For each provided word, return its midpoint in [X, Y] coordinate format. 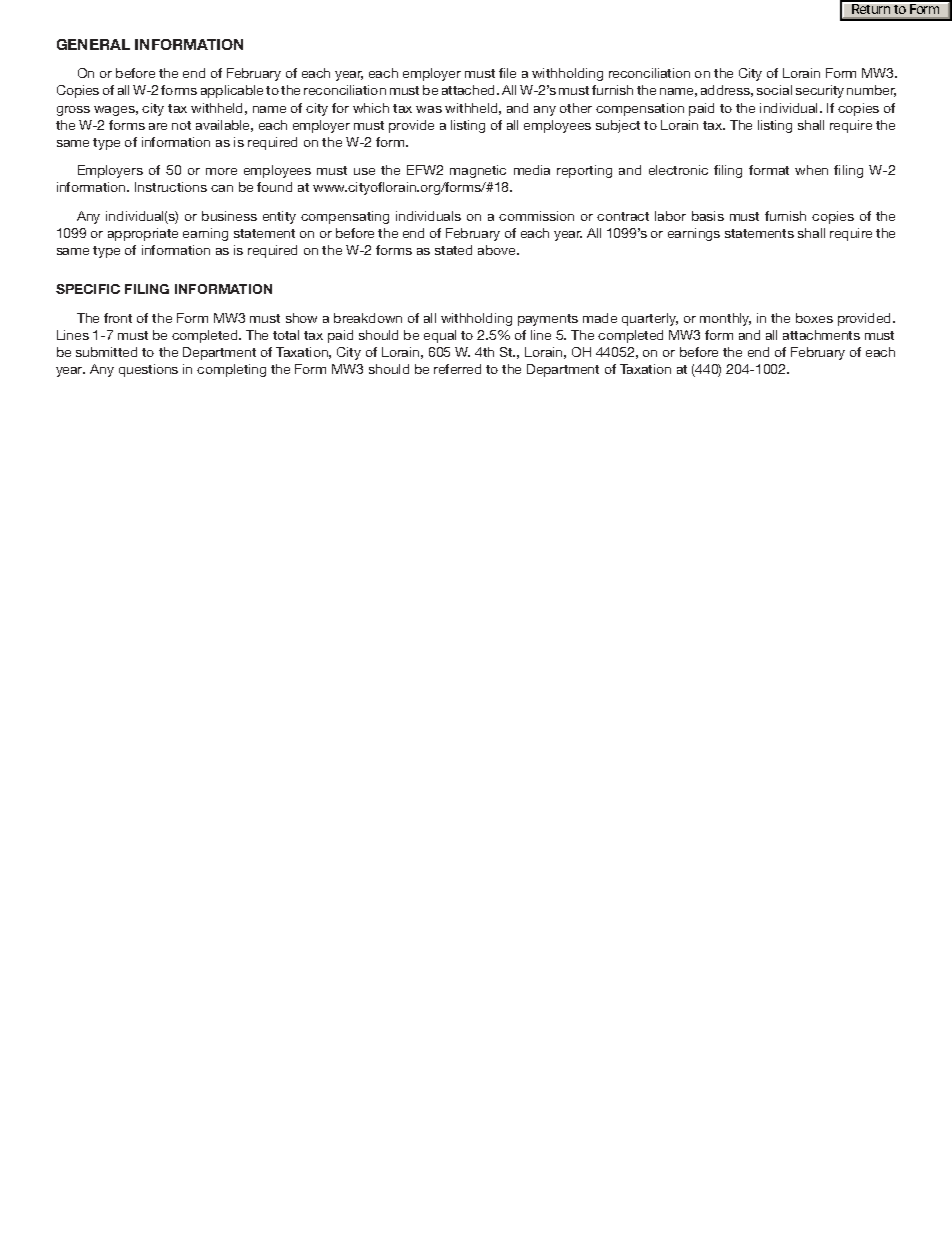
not [181, 125]
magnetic [478, 171]
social [774, 90]
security [820, 91]
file [507, 73]
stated [453, 250]
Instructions [171, 187]
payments [548, 320]
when [811, 170]
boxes [814, 318]
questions [148, 370]
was [429, 109]
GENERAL [93, 44]
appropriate [143, 234]
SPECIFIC [88, 289]
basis [708, 216]
